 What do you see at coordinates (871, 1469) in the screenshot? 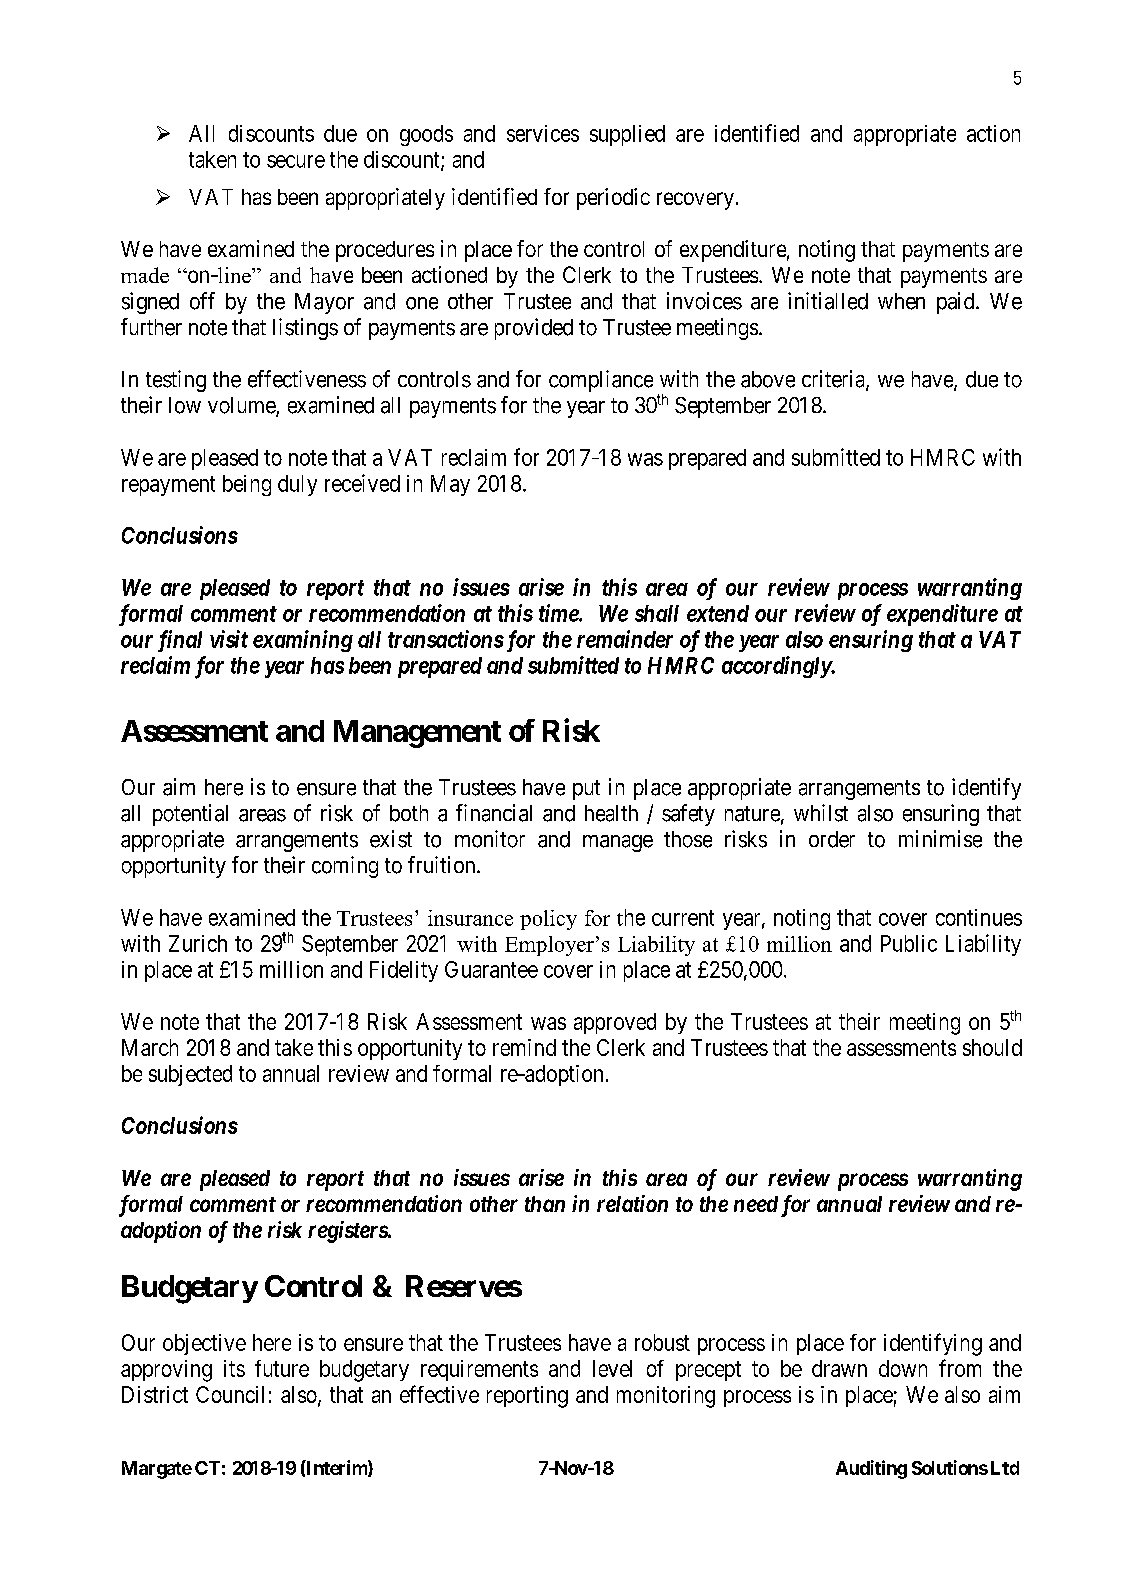
I see `Auditing` at bounding box center [871, 1469].
